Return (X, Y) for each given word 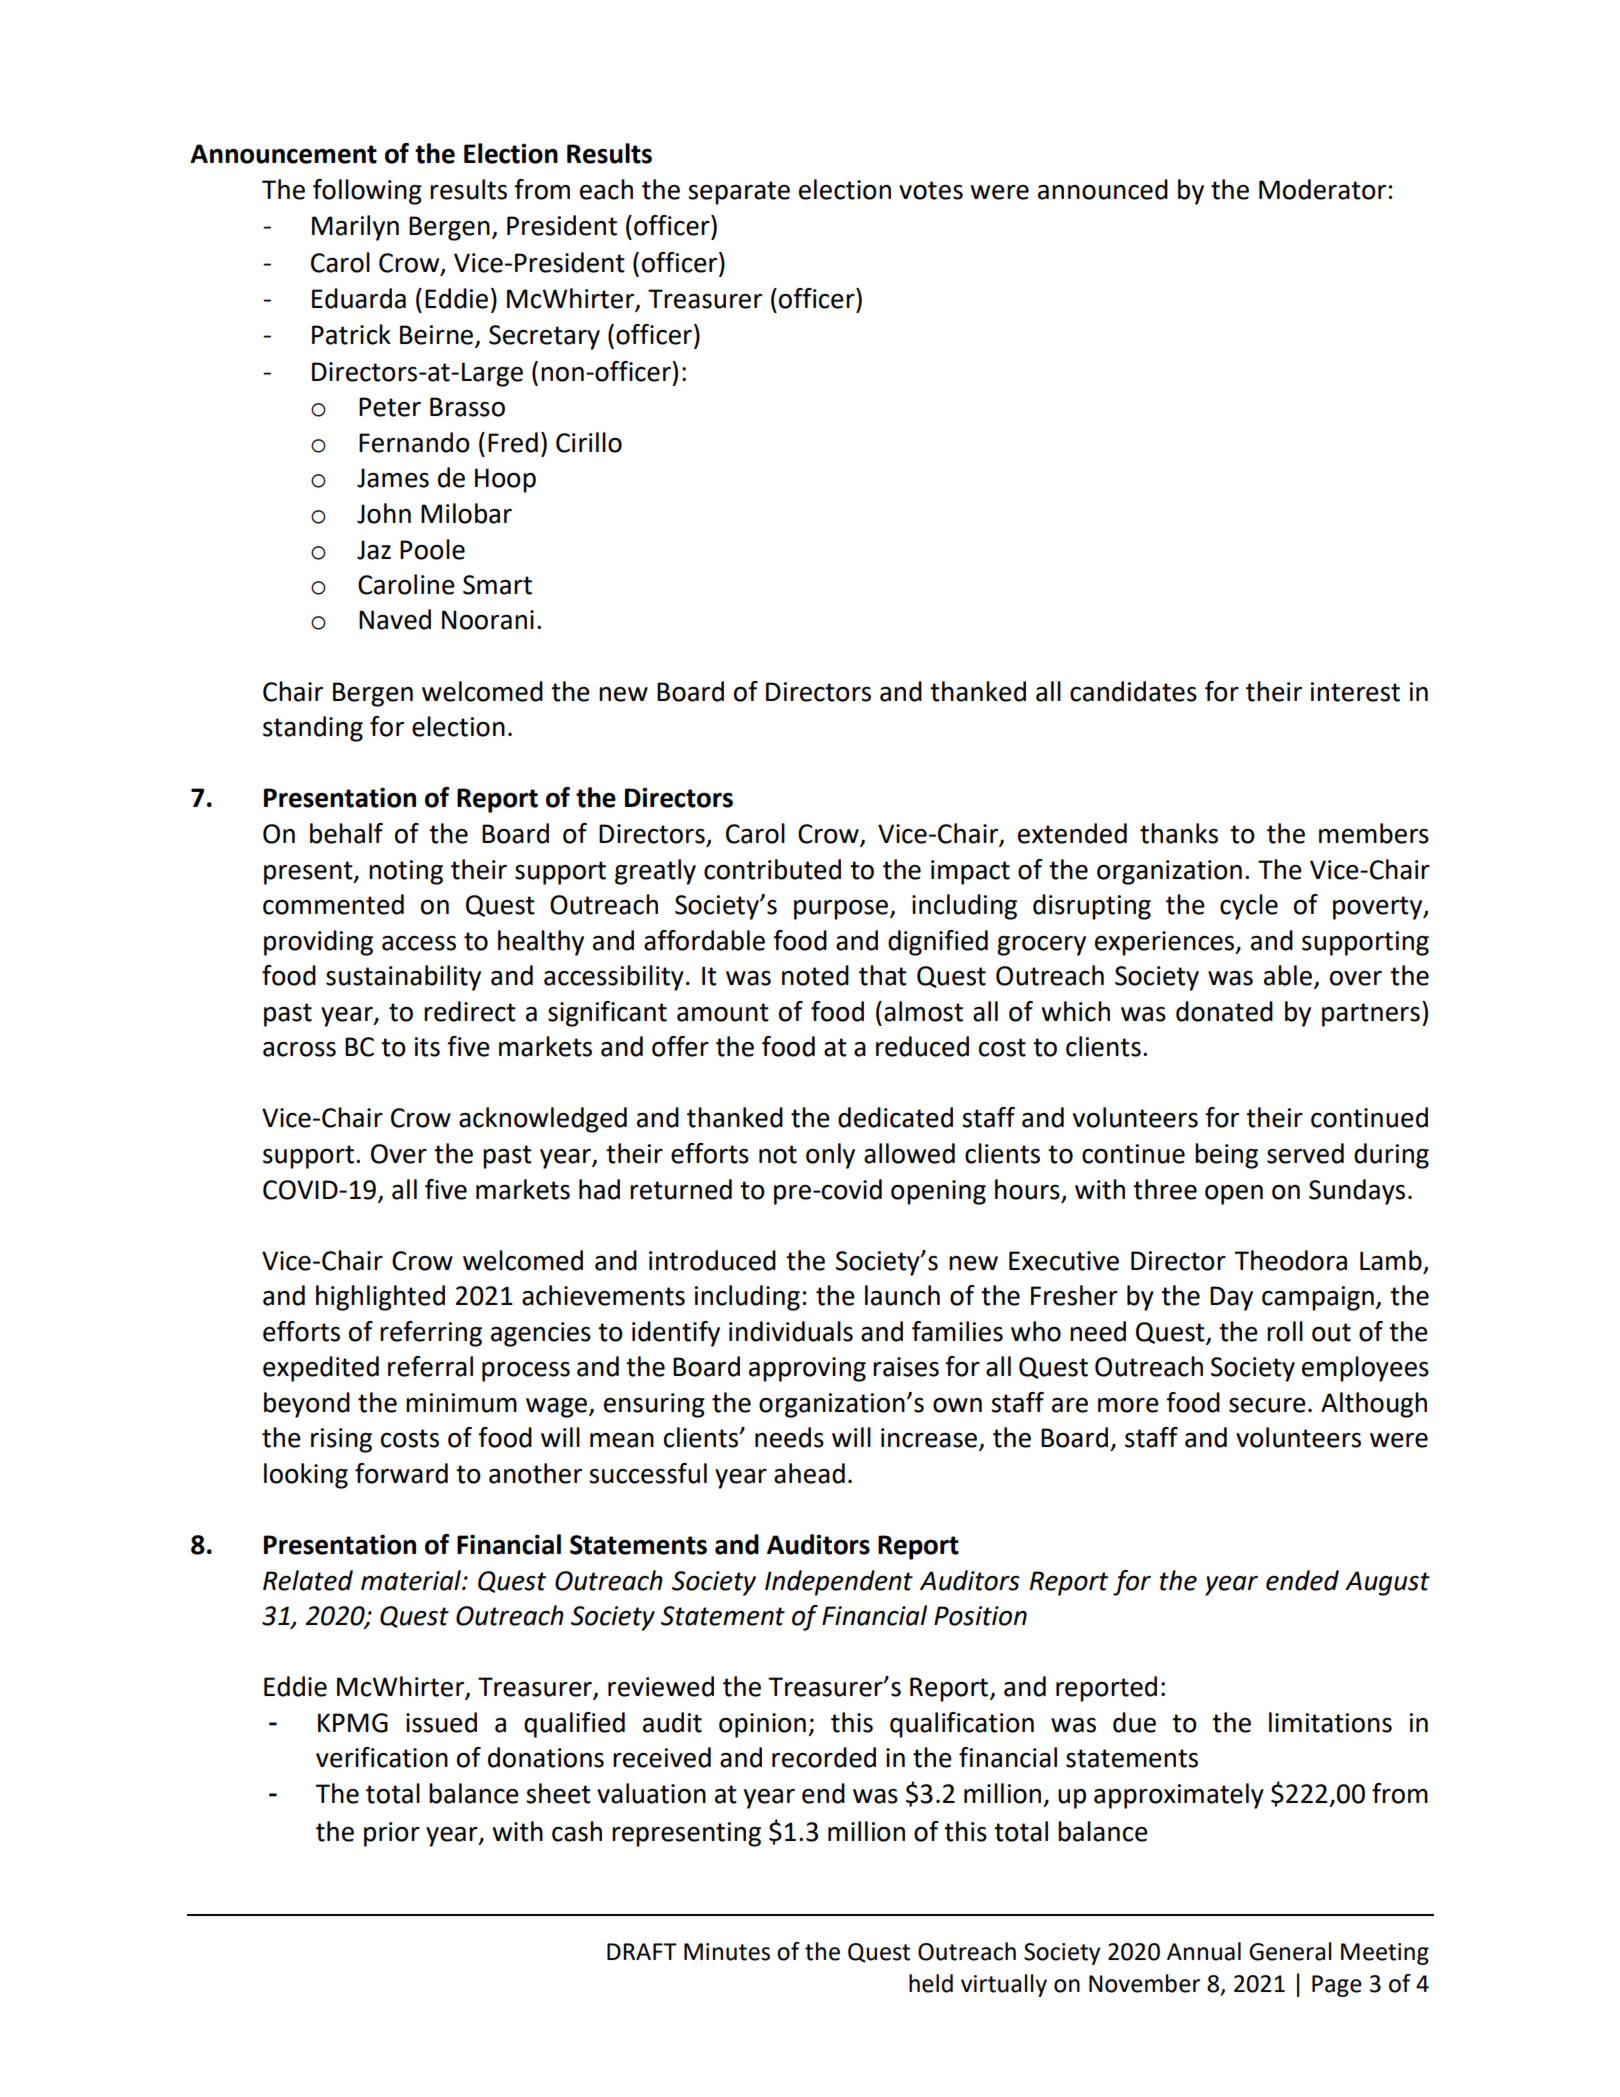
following (367, 192)
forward (401, 1473)
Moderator (1322, 189)
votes (931, 190)
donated (1224, 1011)
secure (1267, 1405)
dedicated (895, 1117)
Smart (497, 585)
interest (1355, 692)
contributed (772, 869)
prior (392, 1834)
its (427, 1047)
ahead (809, 1473)
